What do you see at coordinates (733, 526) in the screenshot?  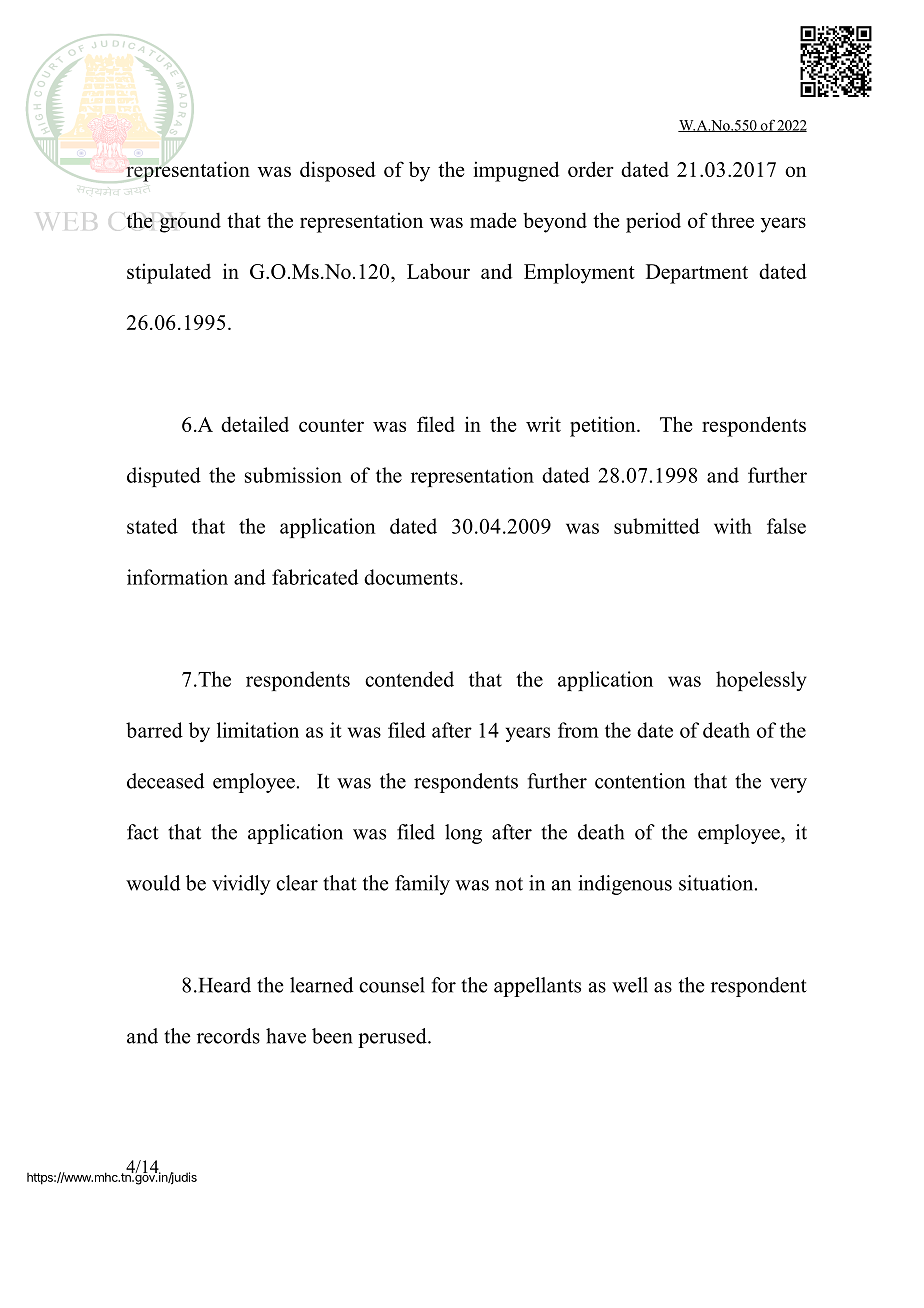 I see `with` at bounding box center [733, 526].
